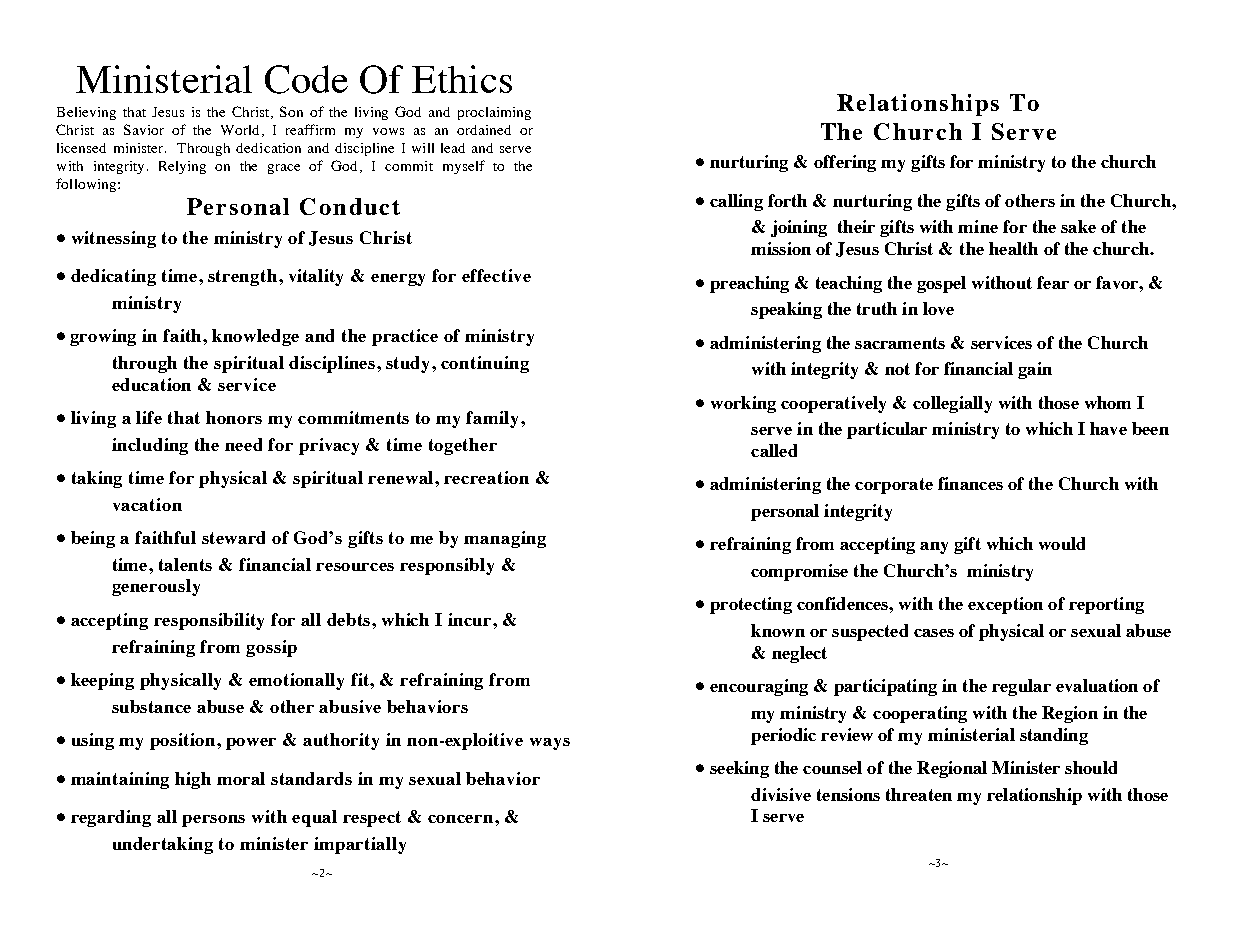  Describe the element at coordinates (255, 337) in the image. I see `knowledge` at that location.
